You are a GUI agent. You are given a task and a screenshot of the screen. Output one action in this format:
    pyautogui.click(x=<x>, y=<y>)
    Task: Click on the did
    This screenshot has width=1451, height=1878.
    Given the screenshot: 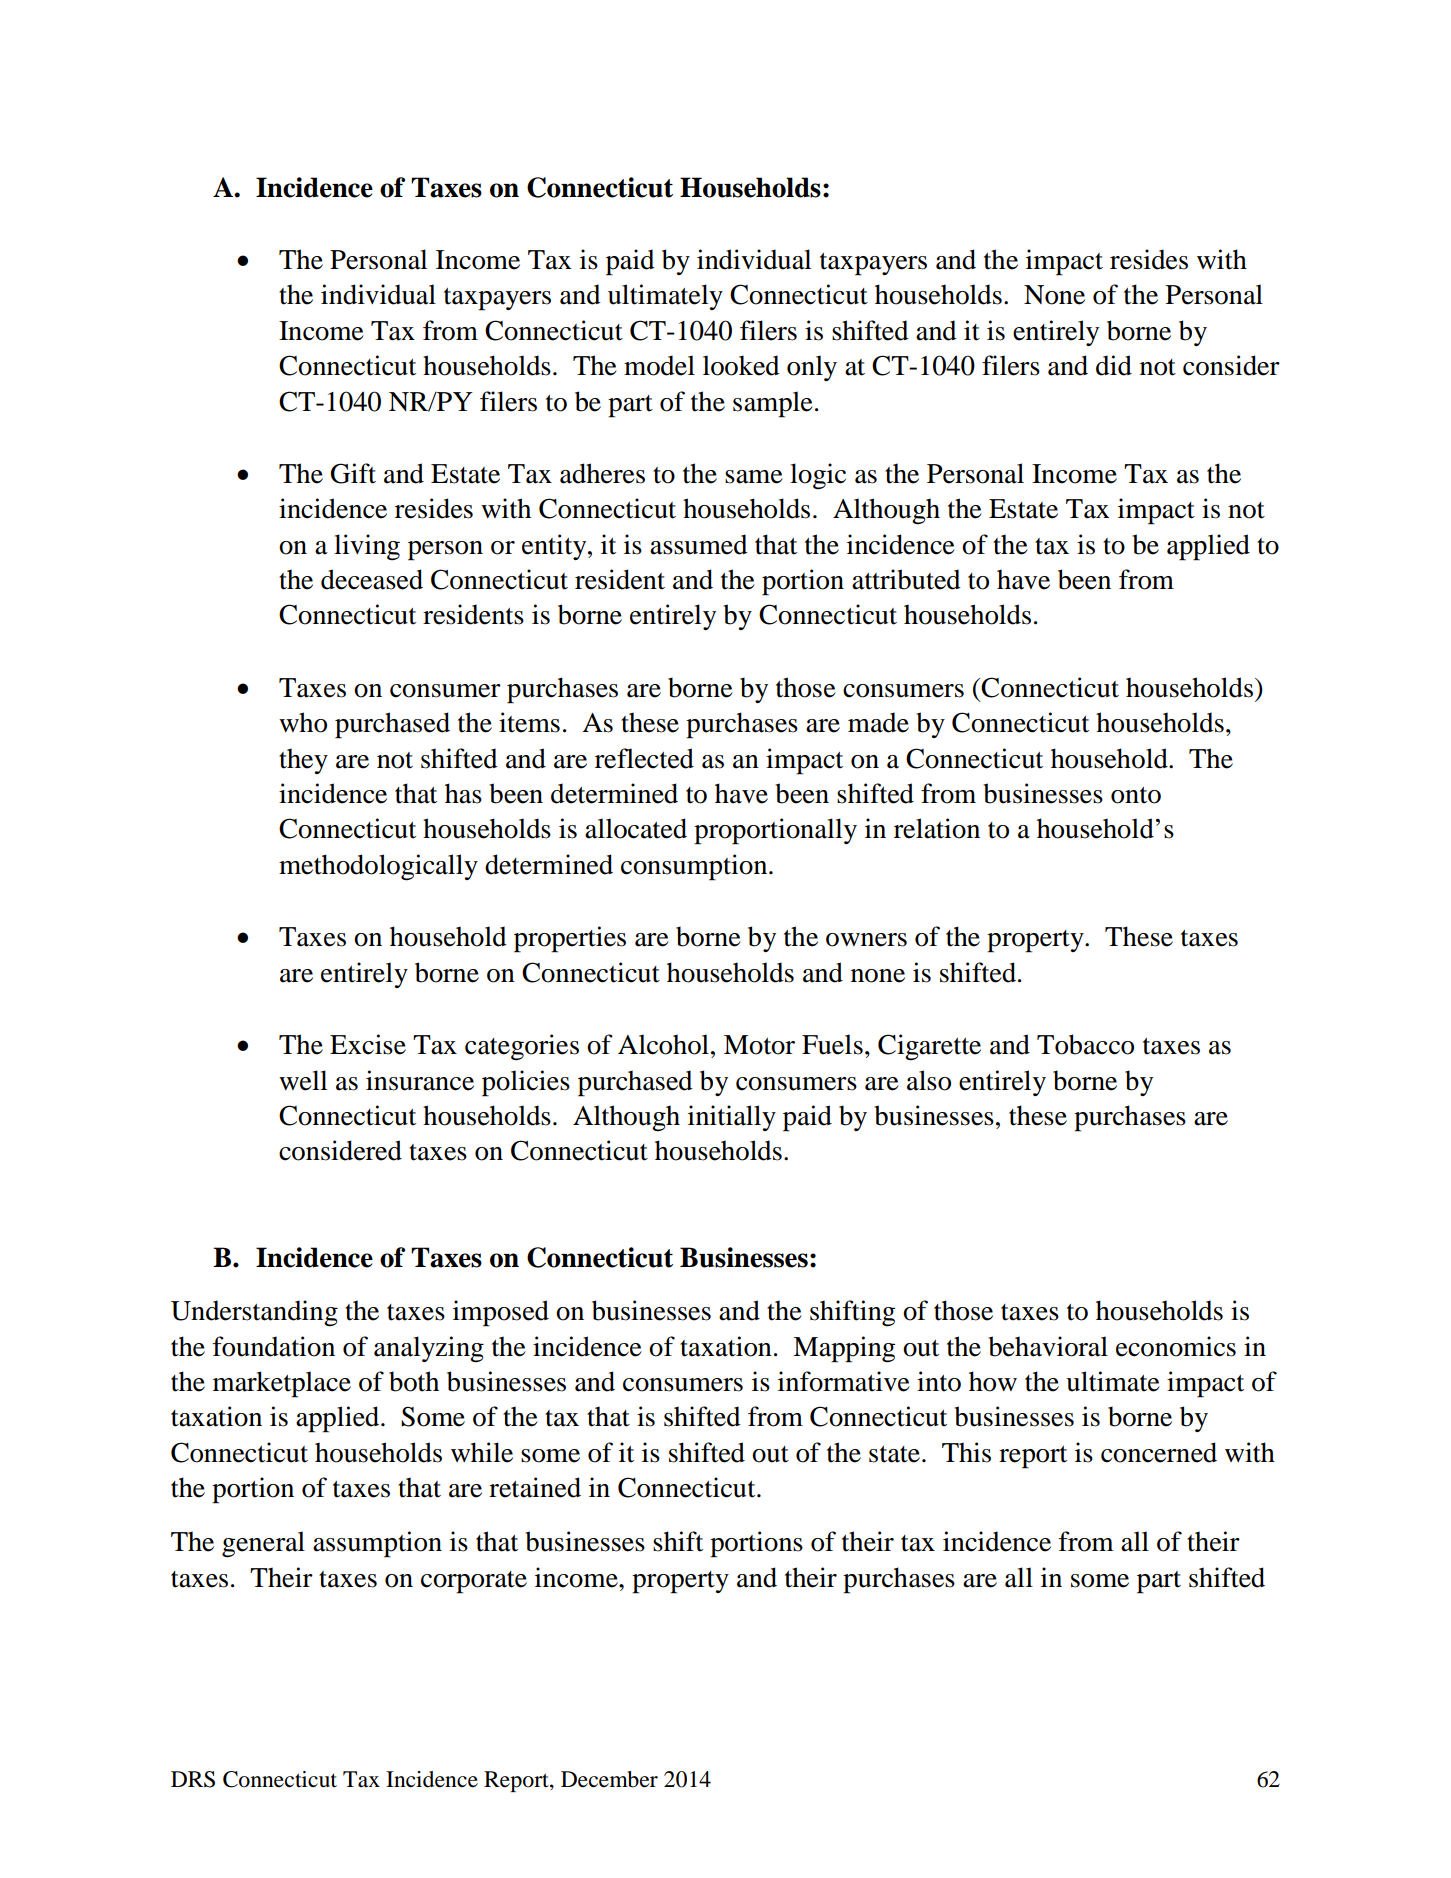 What is the action you would take?
    pyautogui.click(x=1114, y=365)
